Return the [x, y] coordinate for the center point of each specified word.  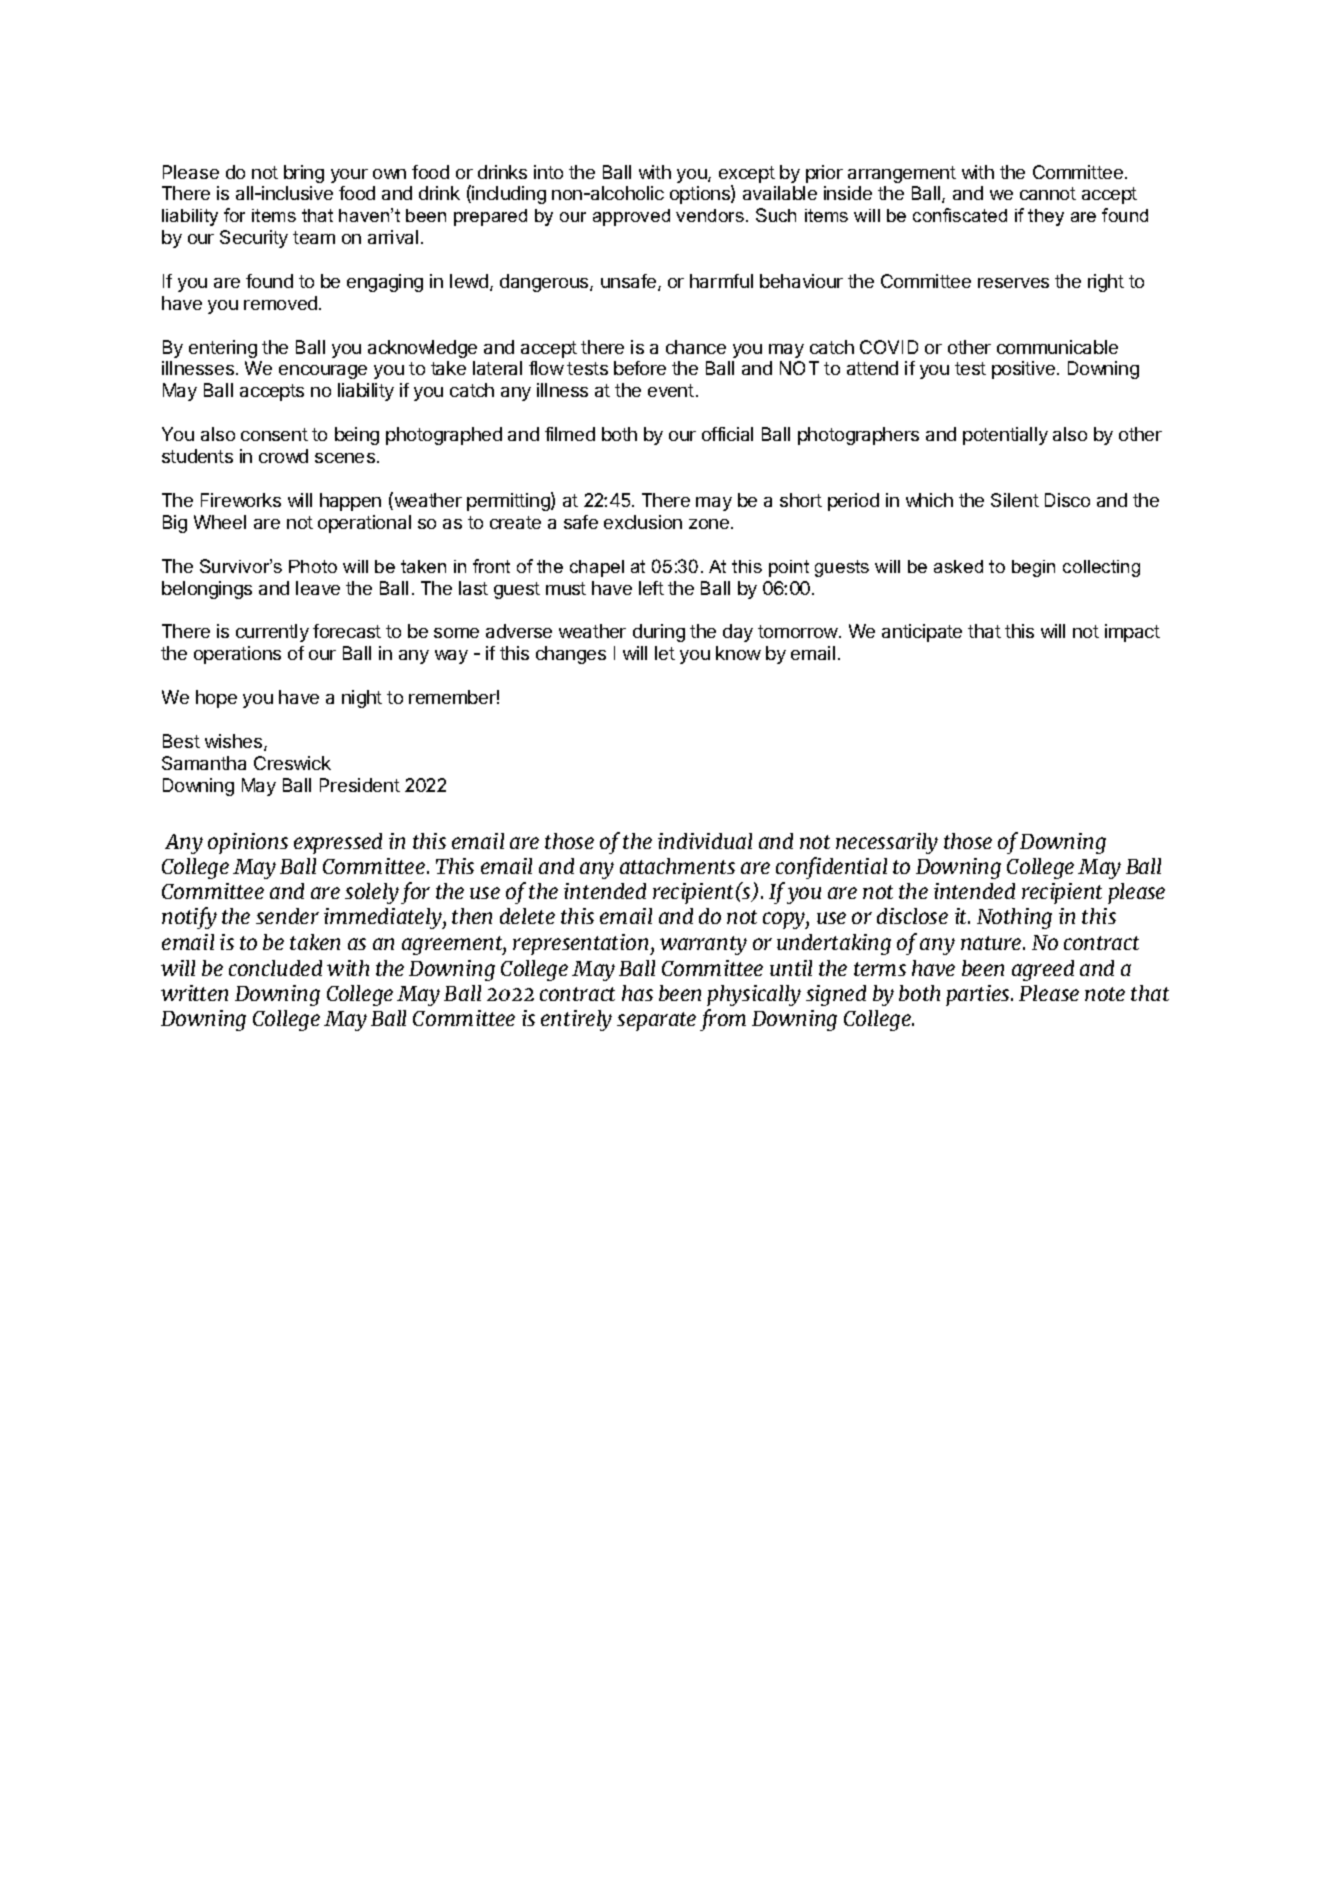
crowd [283, 456]
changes [571, 655]
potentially [1005, 436]
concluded [275, 968]
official [727, 434]
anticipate [922, 633]
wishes [235, 742]
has [637, 993]
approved [631, 217]
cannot [1048, 193]
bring [304, 174]
